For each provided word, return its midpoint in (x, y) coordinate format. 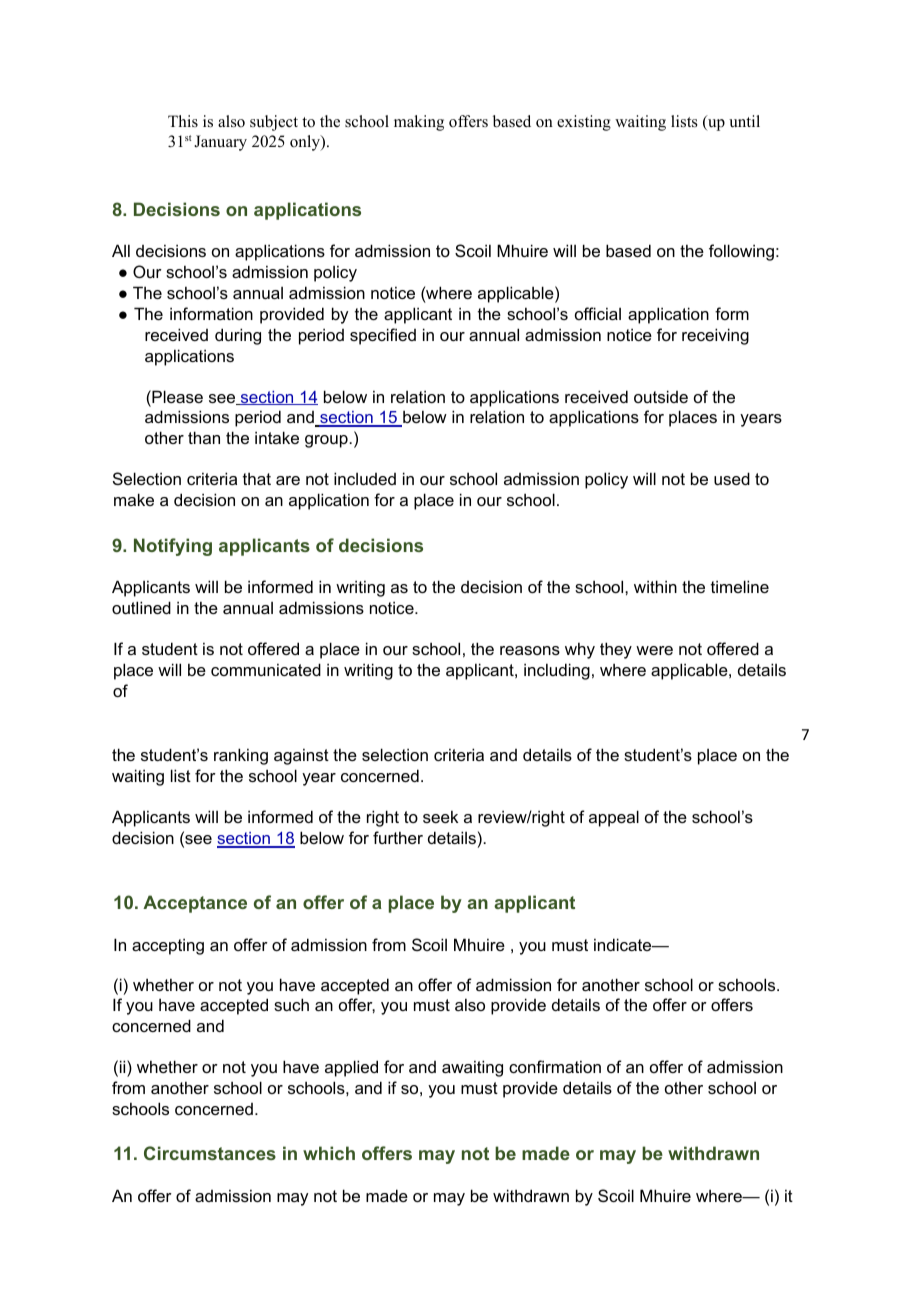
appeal (614, 818)
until (744, 121)
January (220, 143)
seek (440, 816)
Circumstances (210, 1153)
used (732, 478)
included (365, 478)
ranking (241, 756)
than (204, 437)
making (419, 123)
